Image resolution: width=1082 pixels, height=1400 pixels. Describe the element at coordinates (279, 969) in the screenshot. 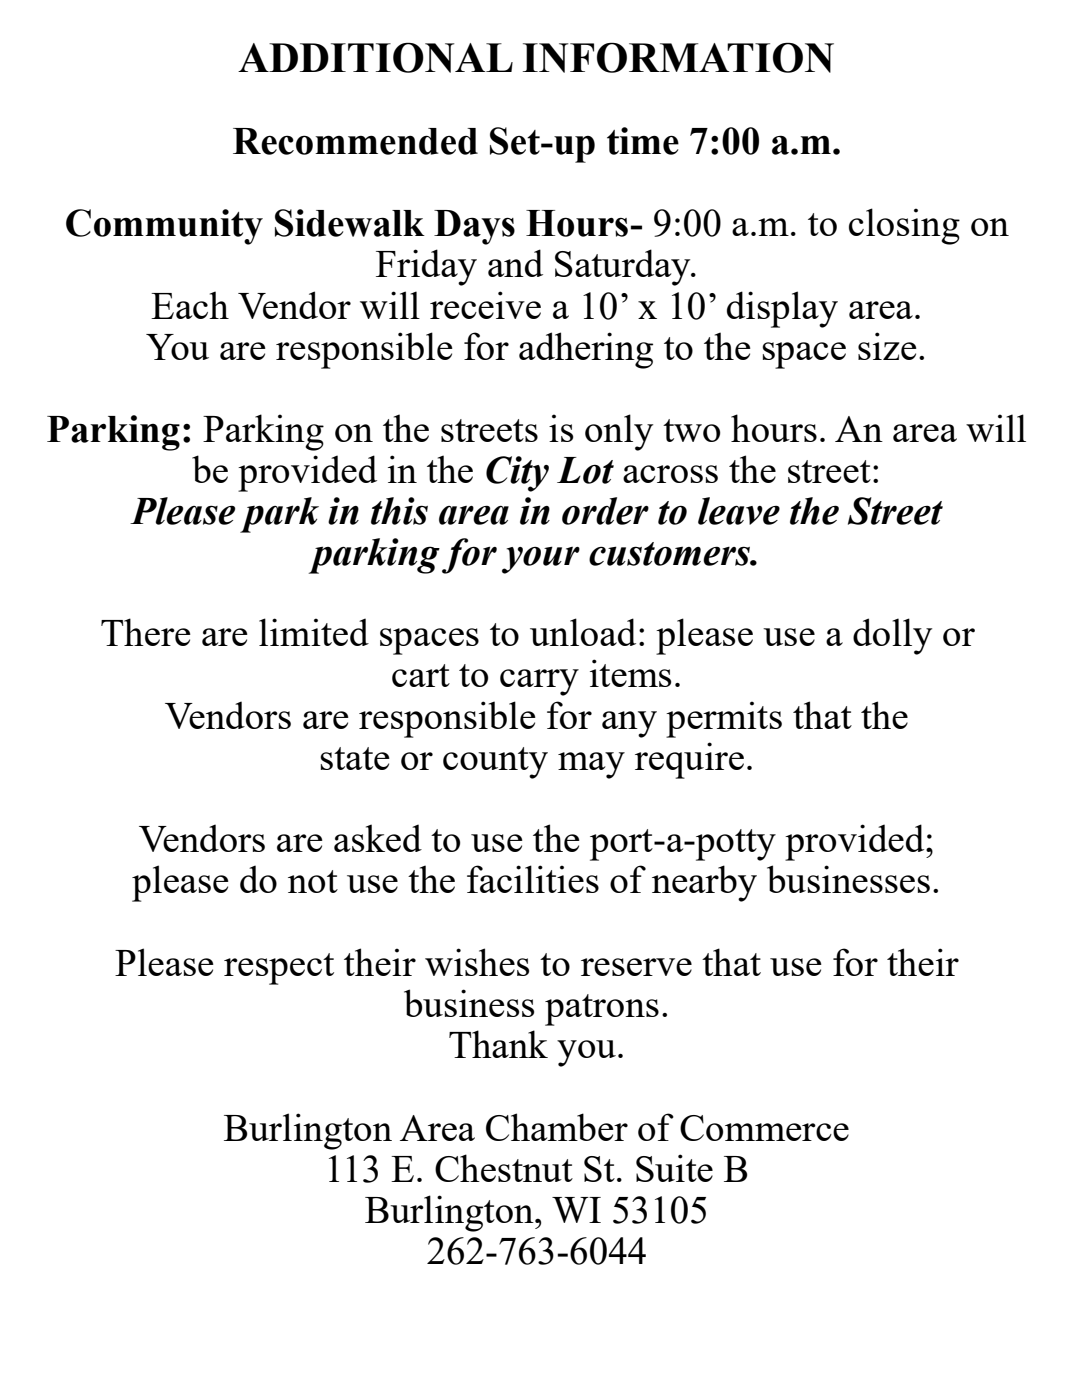

I see `respect` at that location.
